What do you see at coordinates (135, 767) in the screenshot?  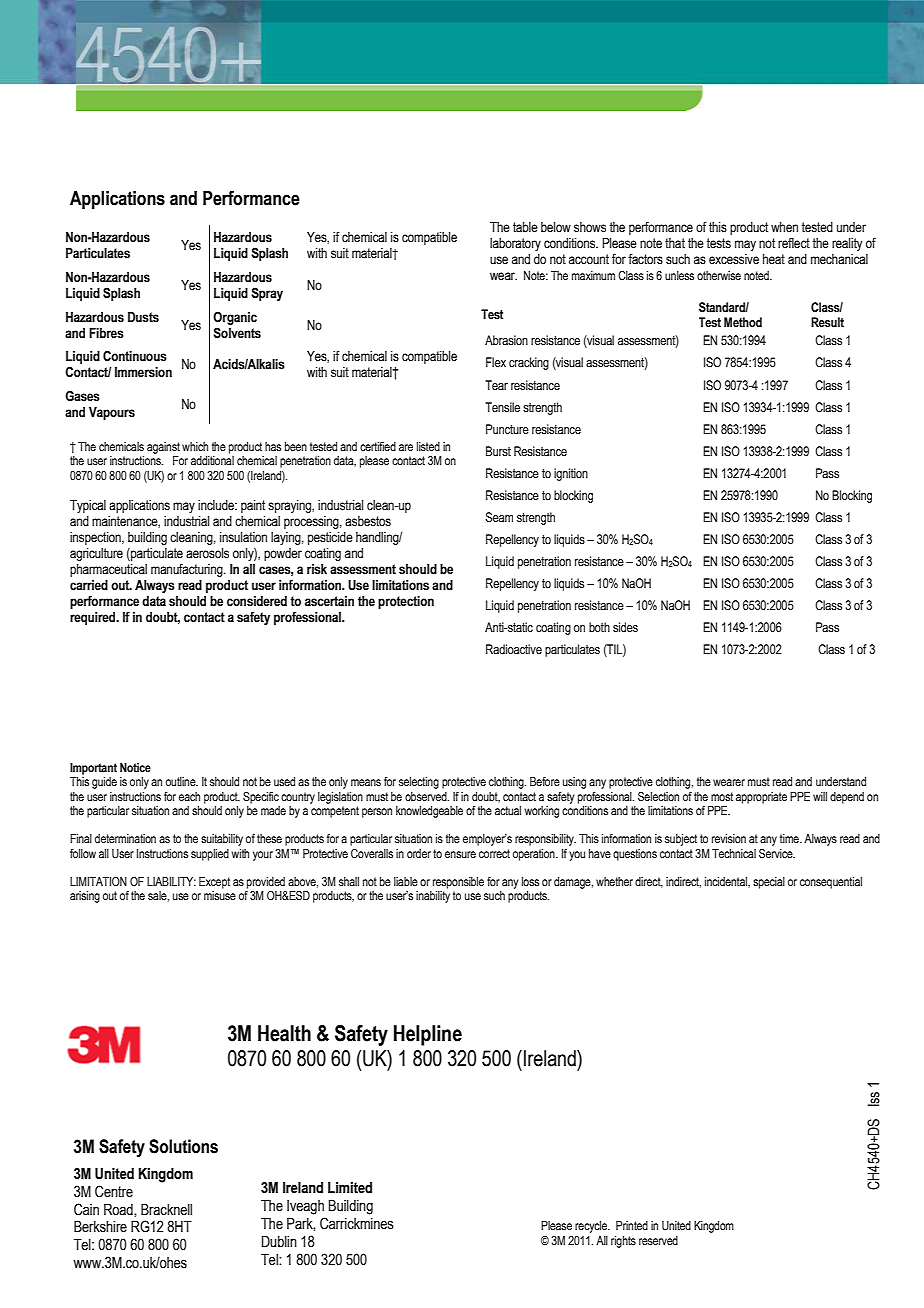 I see `Notice` at bounding box center [135, 767].
